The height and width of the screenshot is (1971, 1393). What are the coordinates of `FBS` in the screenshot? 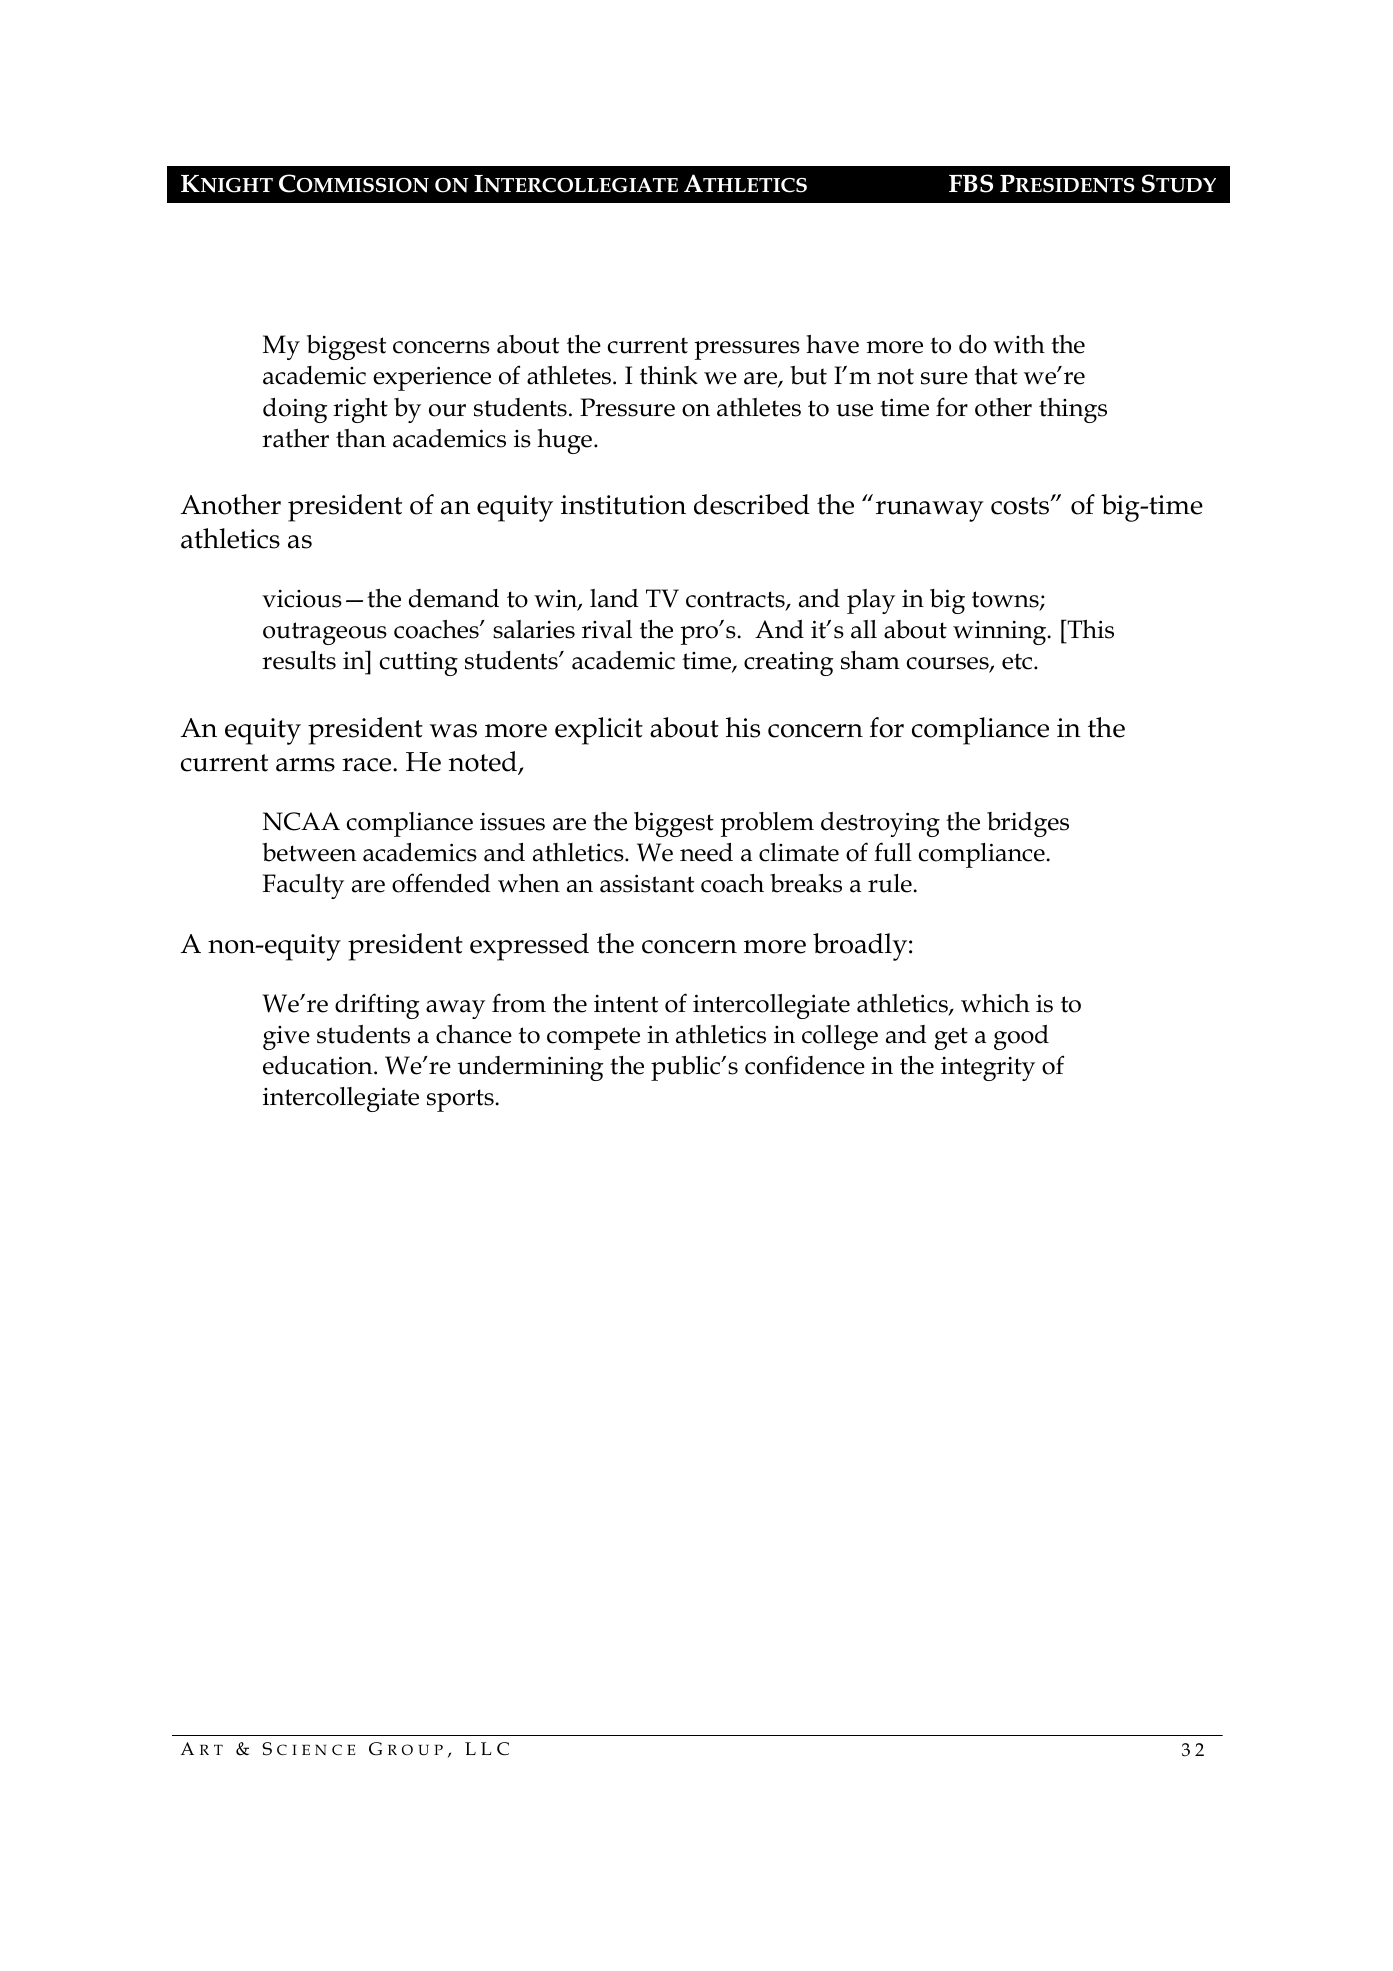 It's located at (971, 183).
